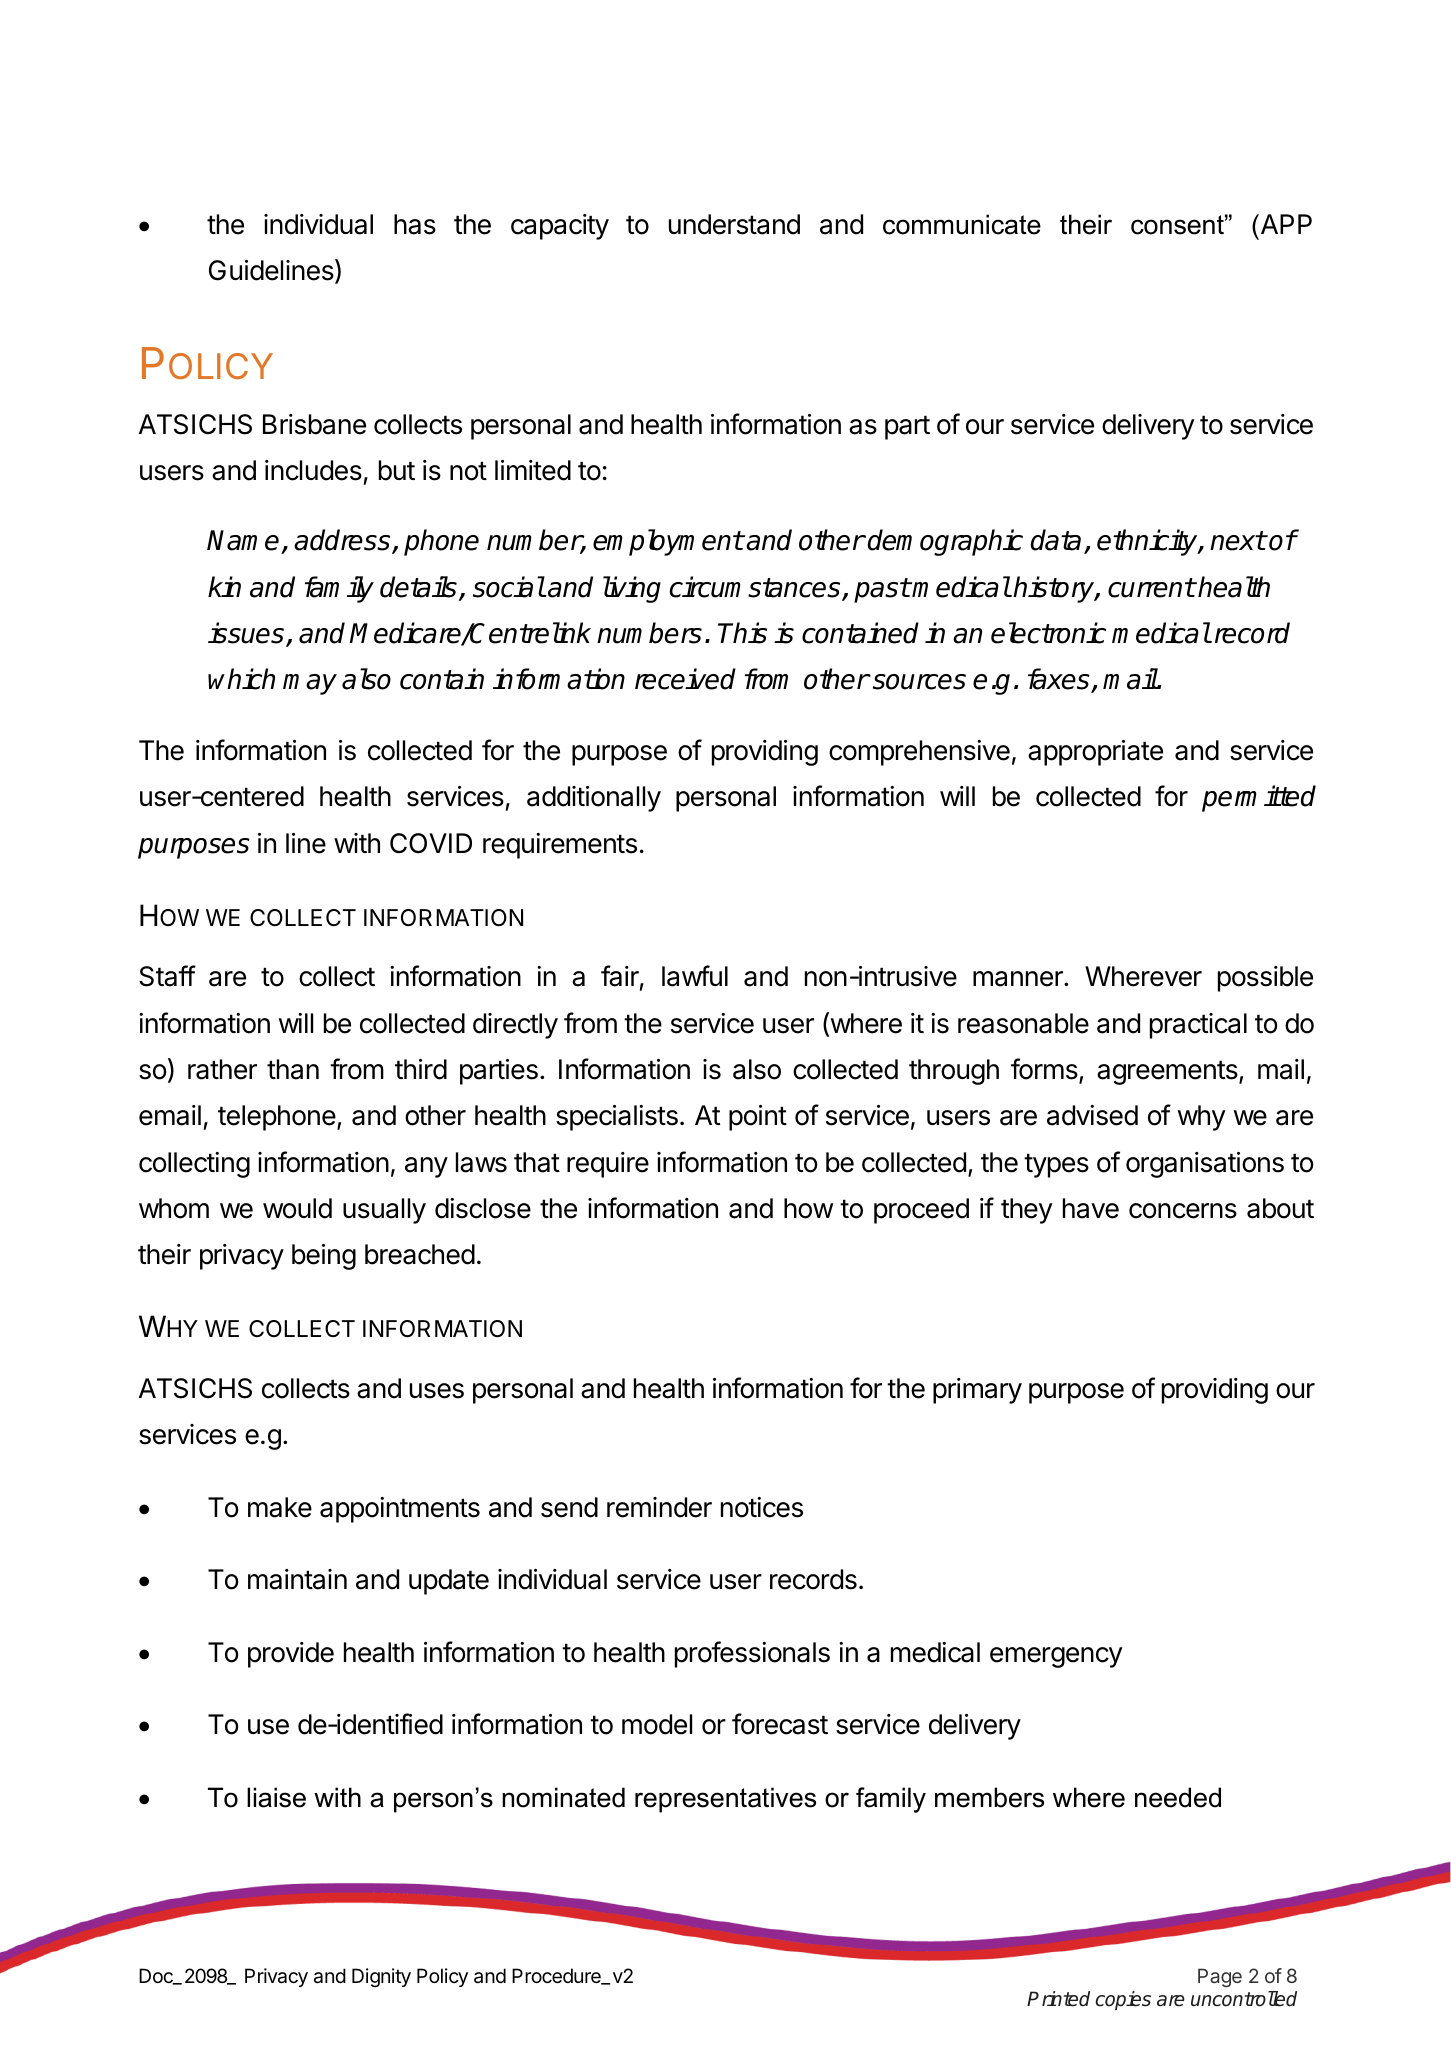 This screenshot has height=2054, width=1451. I want to click on uses, so click(437, 1391).
